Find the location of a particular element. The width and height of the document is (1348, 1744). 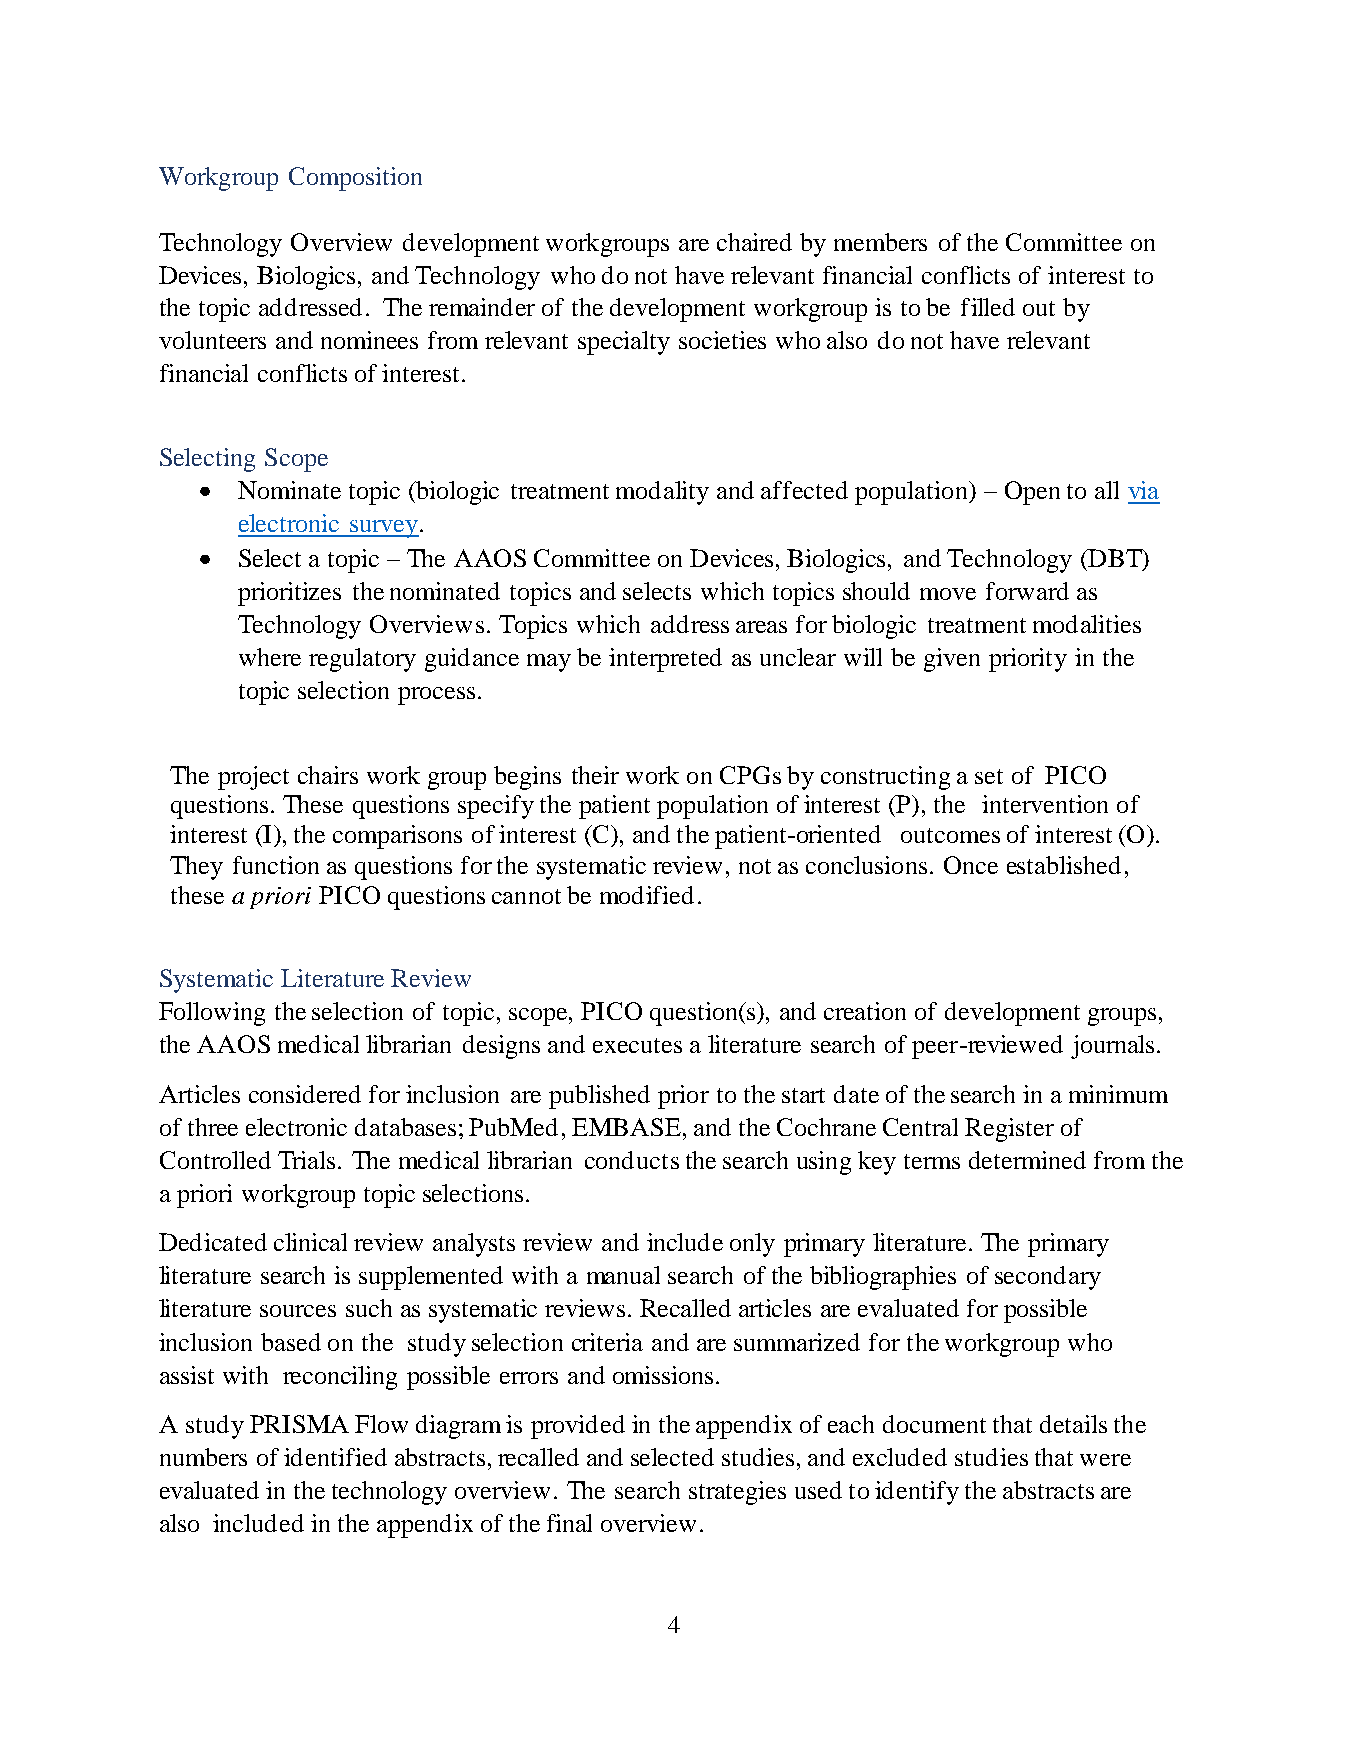

Composition is located at coordinates (355, 179).
